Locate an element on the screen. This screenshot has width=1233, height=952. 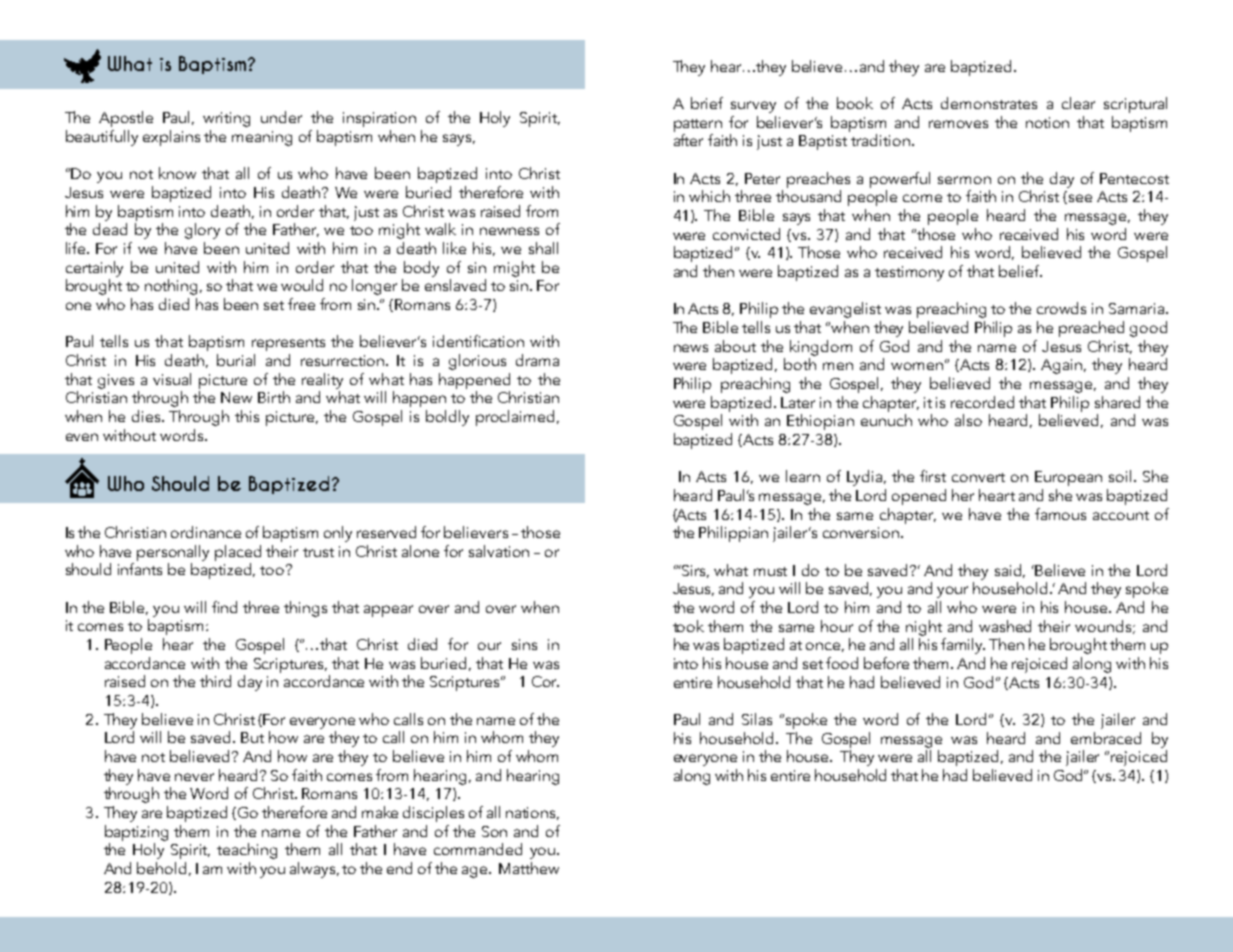
notion is located at coordinates (1047, 122).
